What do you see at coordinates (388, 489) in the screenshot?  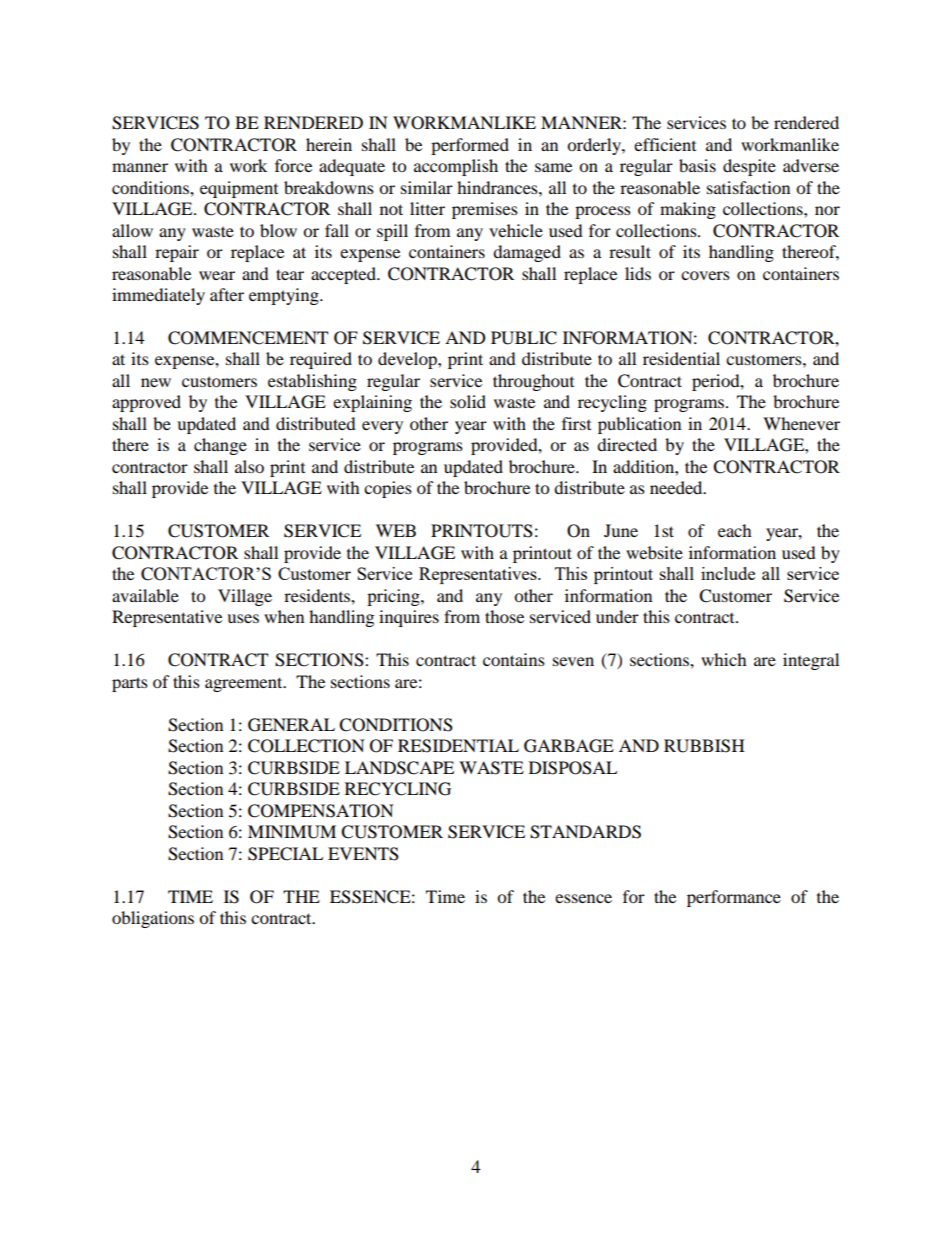 I see `copies` at bounding box center [388, 489].
